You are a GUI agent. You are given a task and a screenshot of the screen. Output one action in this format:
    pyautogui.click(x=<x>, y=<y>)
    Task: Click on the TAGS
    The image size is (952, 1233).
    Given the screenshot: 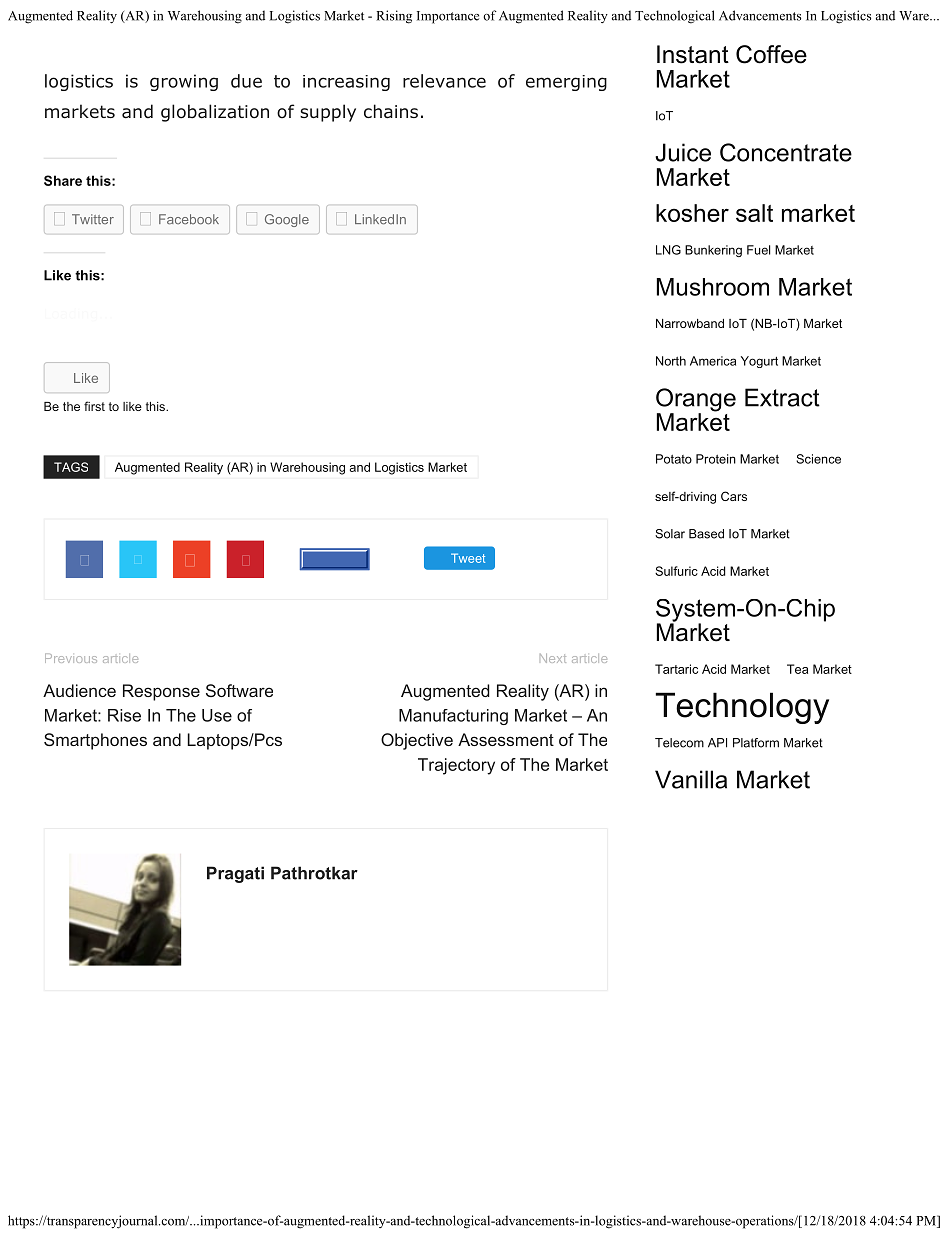 What is the action you would take?
    pyautogui.click(x=71, y=467)
